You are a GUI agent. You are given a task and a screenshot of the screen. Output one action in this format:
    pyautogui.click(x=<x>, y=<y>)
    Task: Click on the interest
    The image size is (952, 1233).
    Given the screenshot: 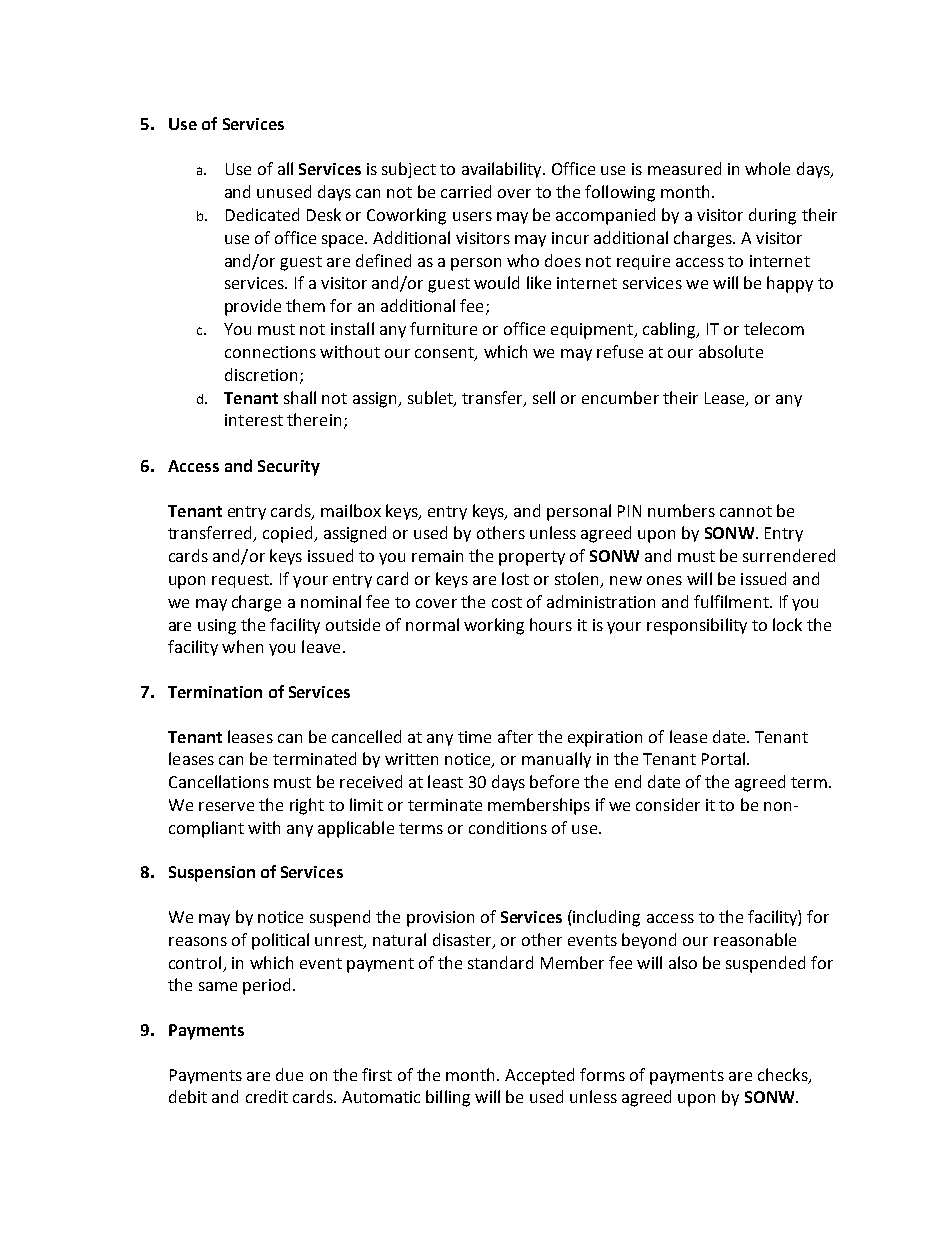 What is the action you would take?
    pyautogui.click(x=254, y=420)
